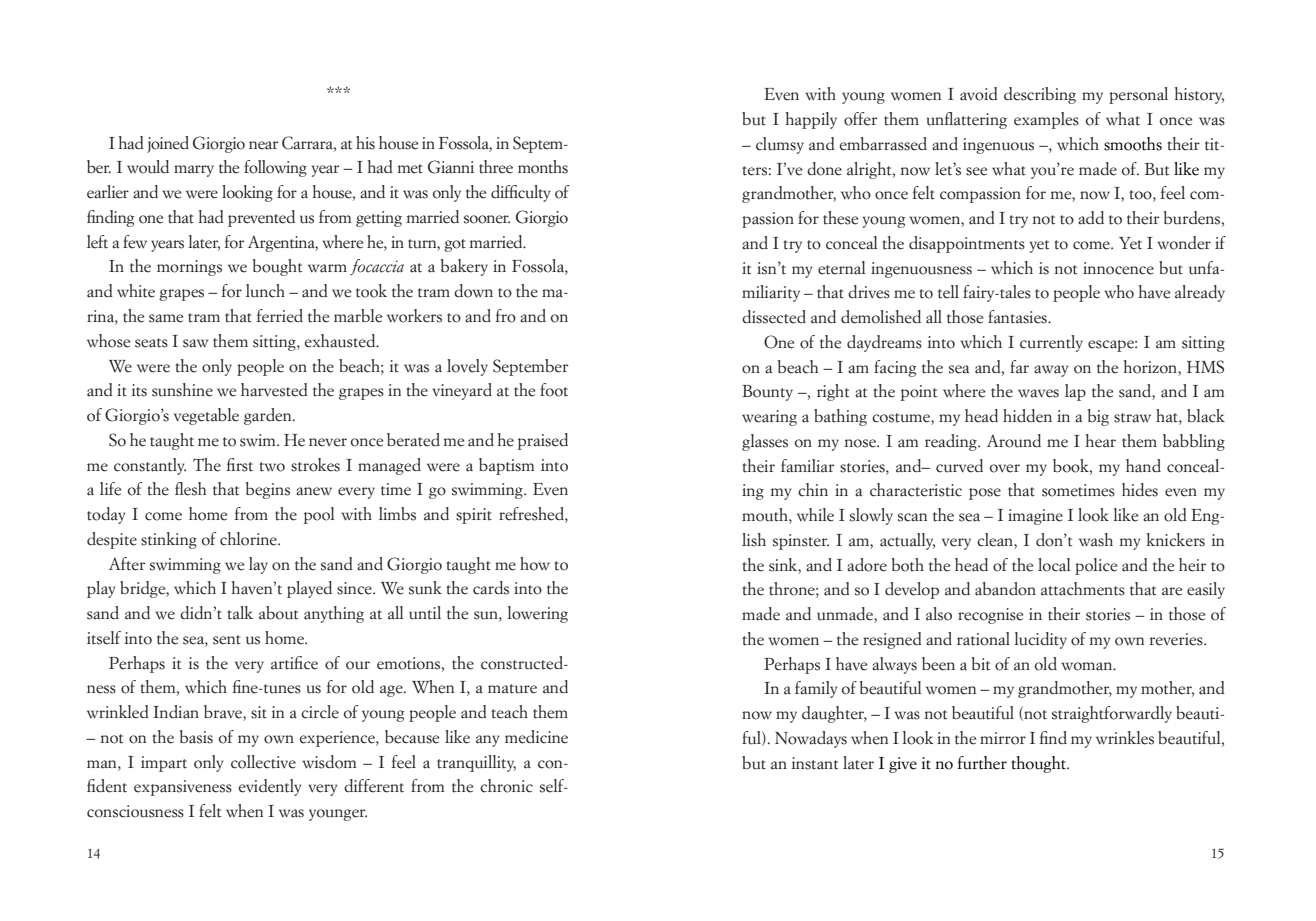 Image resolution: width=1316 pixels, height=921 pixels. I want to click on wash, so click(1096, 540).
